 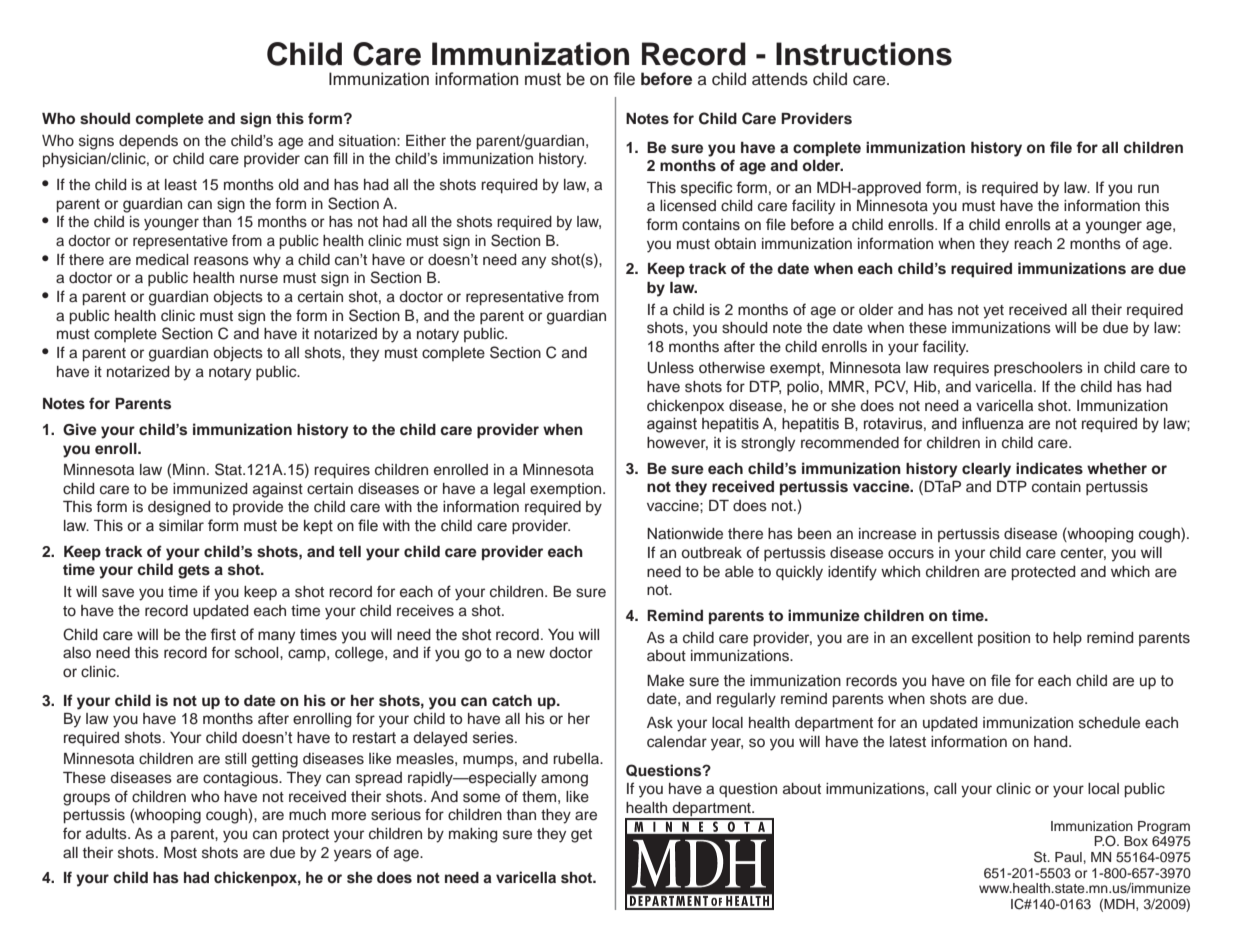 I want to click on indicates, so click(x=1049, y=468).
